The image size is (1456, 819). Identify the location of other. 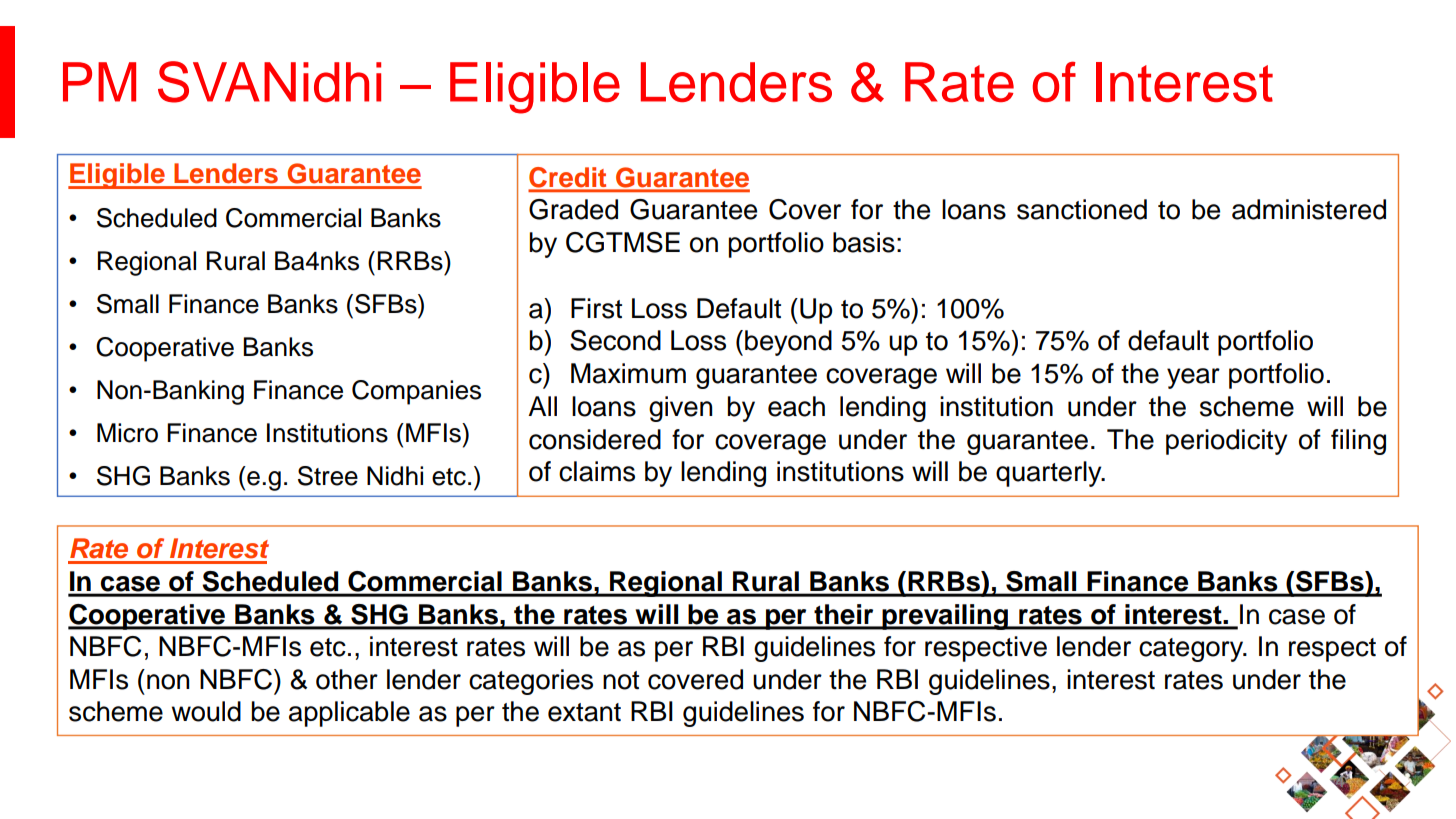
(347, 679).
